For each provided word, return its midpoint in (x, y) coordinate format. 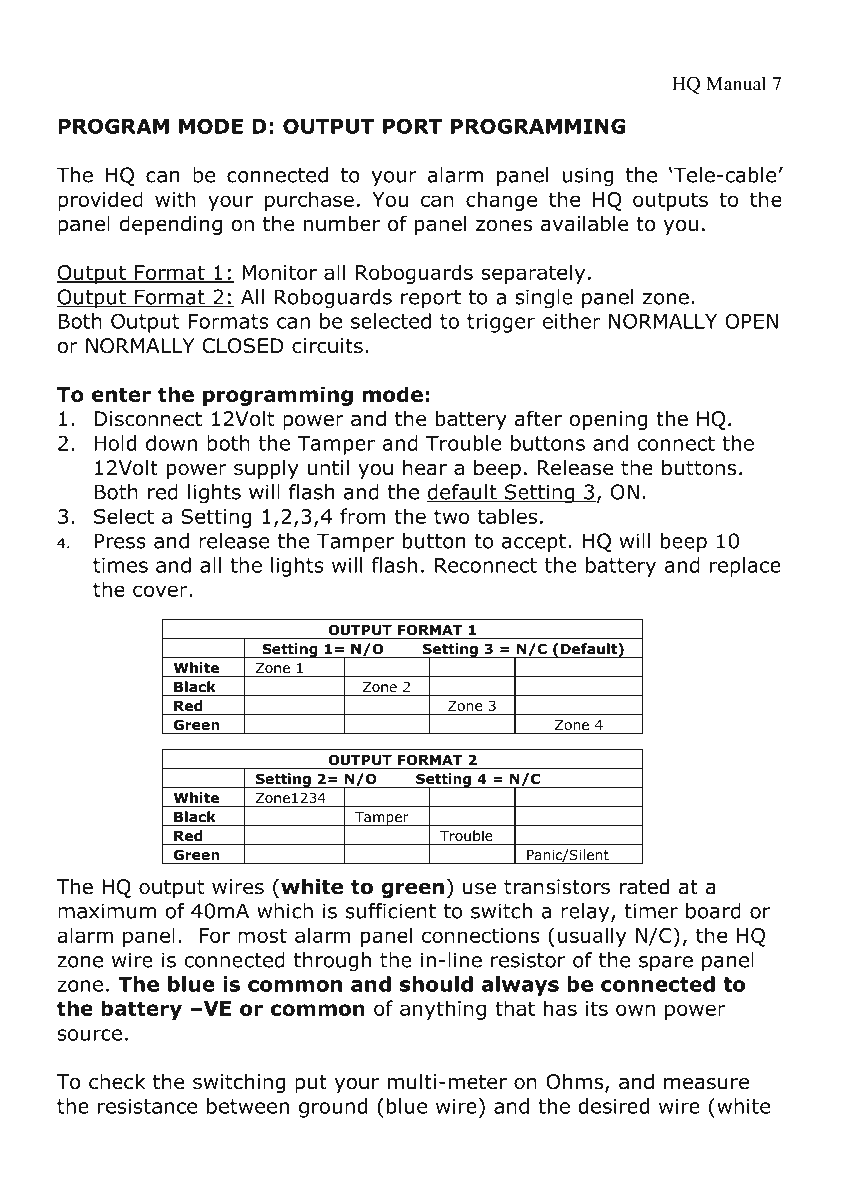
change (501, 201)
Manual (736, 83)
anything (443, 1010)
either (571, 321)
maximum (107, 911)
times (120, 565)
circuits (327, 346)
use (479, 888)
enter (121, 394)
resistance (147, 1106)
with (175, 199)
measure (706, 1083)
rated (644, 887)
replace (745, 567)
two (451, 516)
